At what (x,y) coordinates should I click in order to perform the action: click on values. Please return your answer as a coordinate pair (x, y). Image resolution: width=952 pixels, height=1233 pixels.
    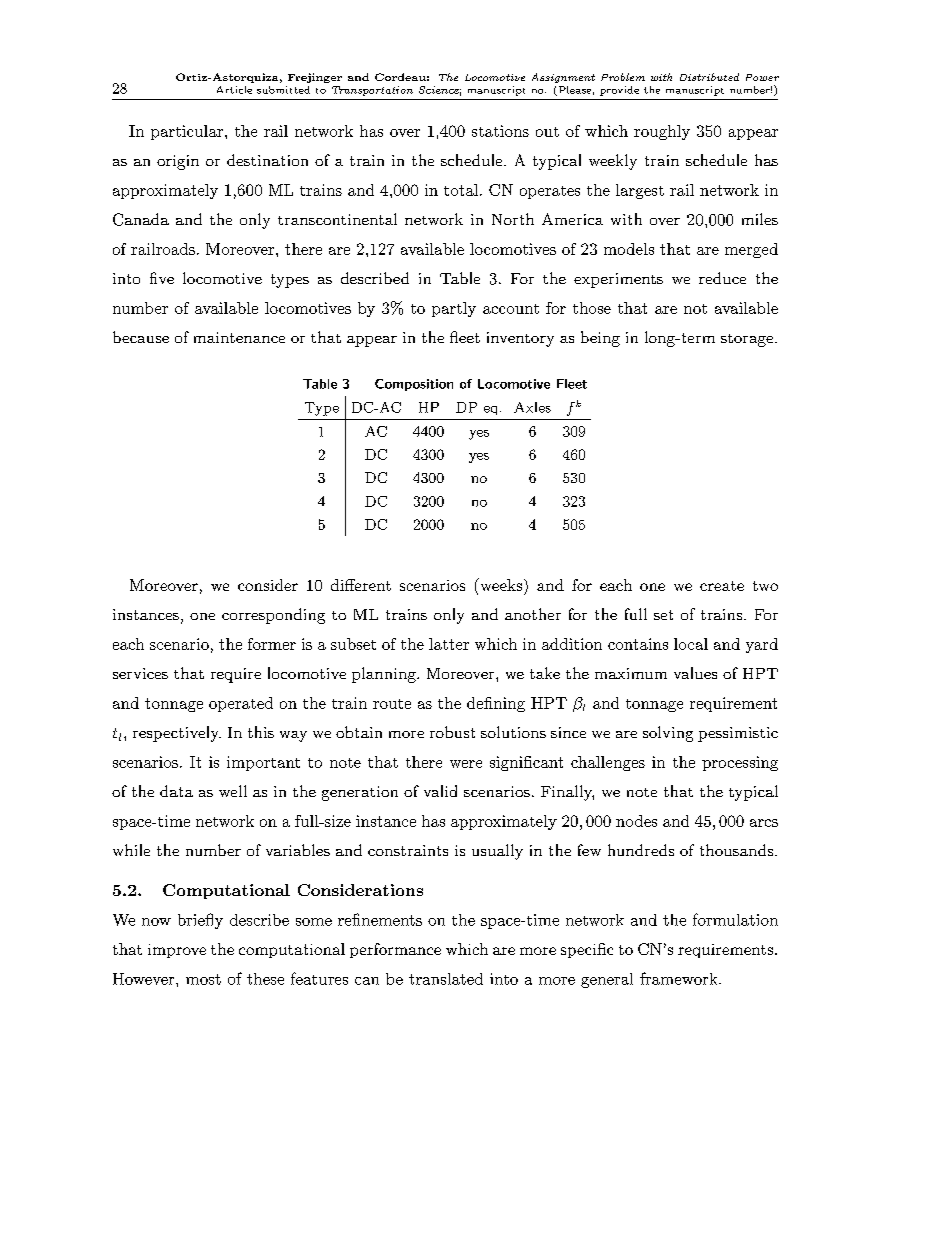
    Looking at the image, I should click on (695, 673).
